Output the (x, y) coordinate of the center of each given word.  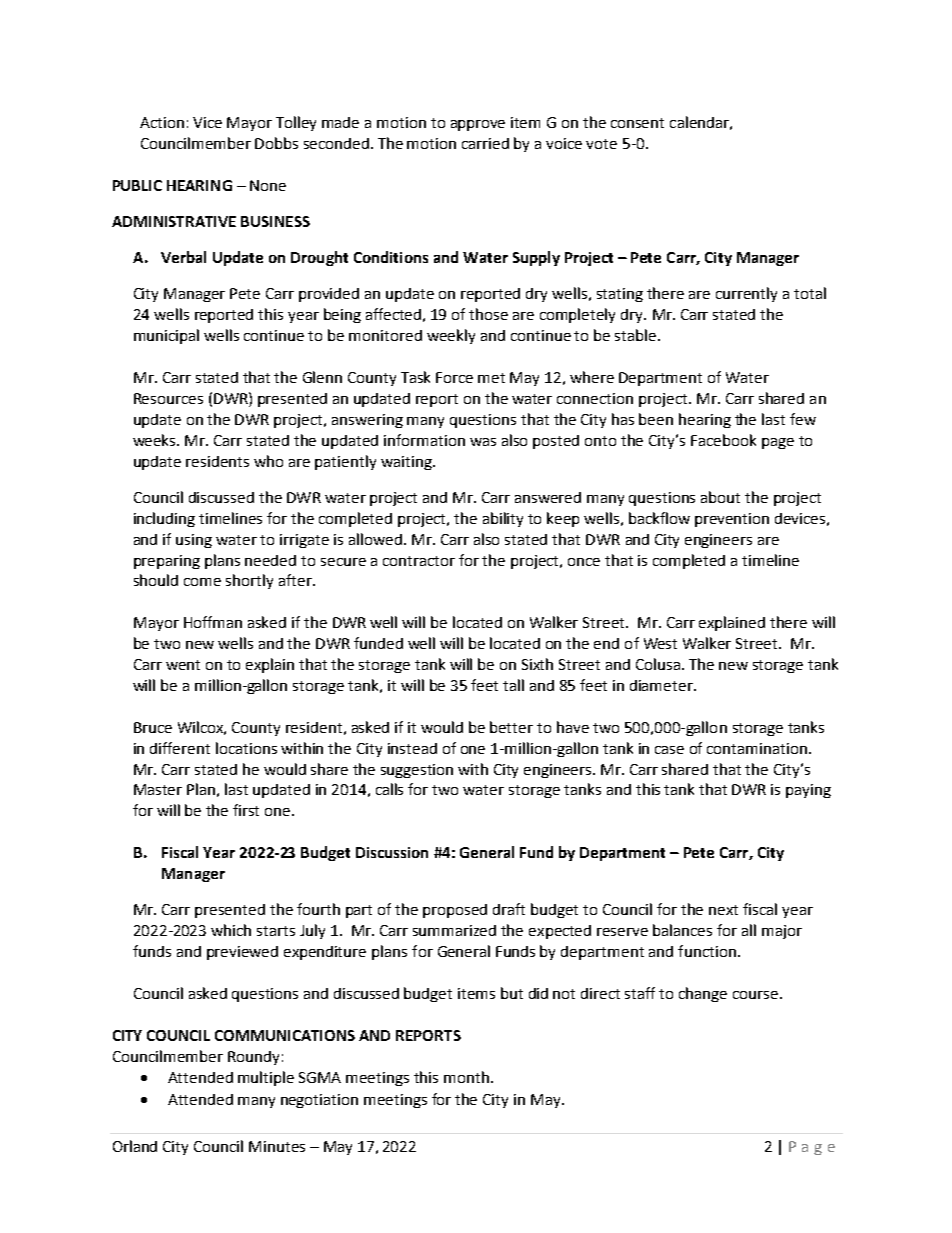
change (703, 994)
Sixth (537, 664)
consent (637, 123)
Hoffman (213, 622)
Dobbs (276, 143)
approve (478, 125)
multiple (266, 1078)
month (466, 1077)
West (660, 643)
